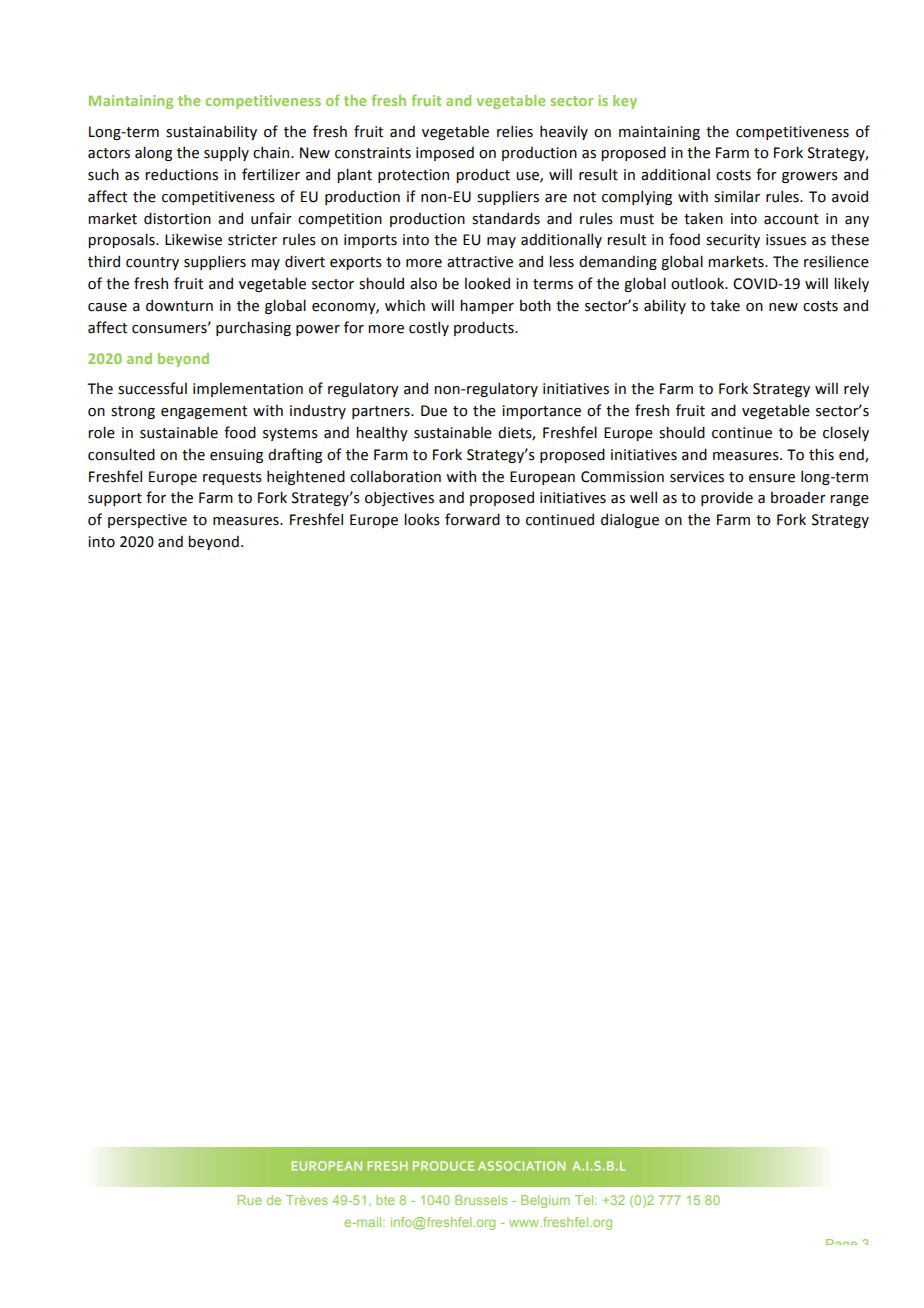 This image has width=924, height=1308. I want to click on engagement, so click(204, 412).
